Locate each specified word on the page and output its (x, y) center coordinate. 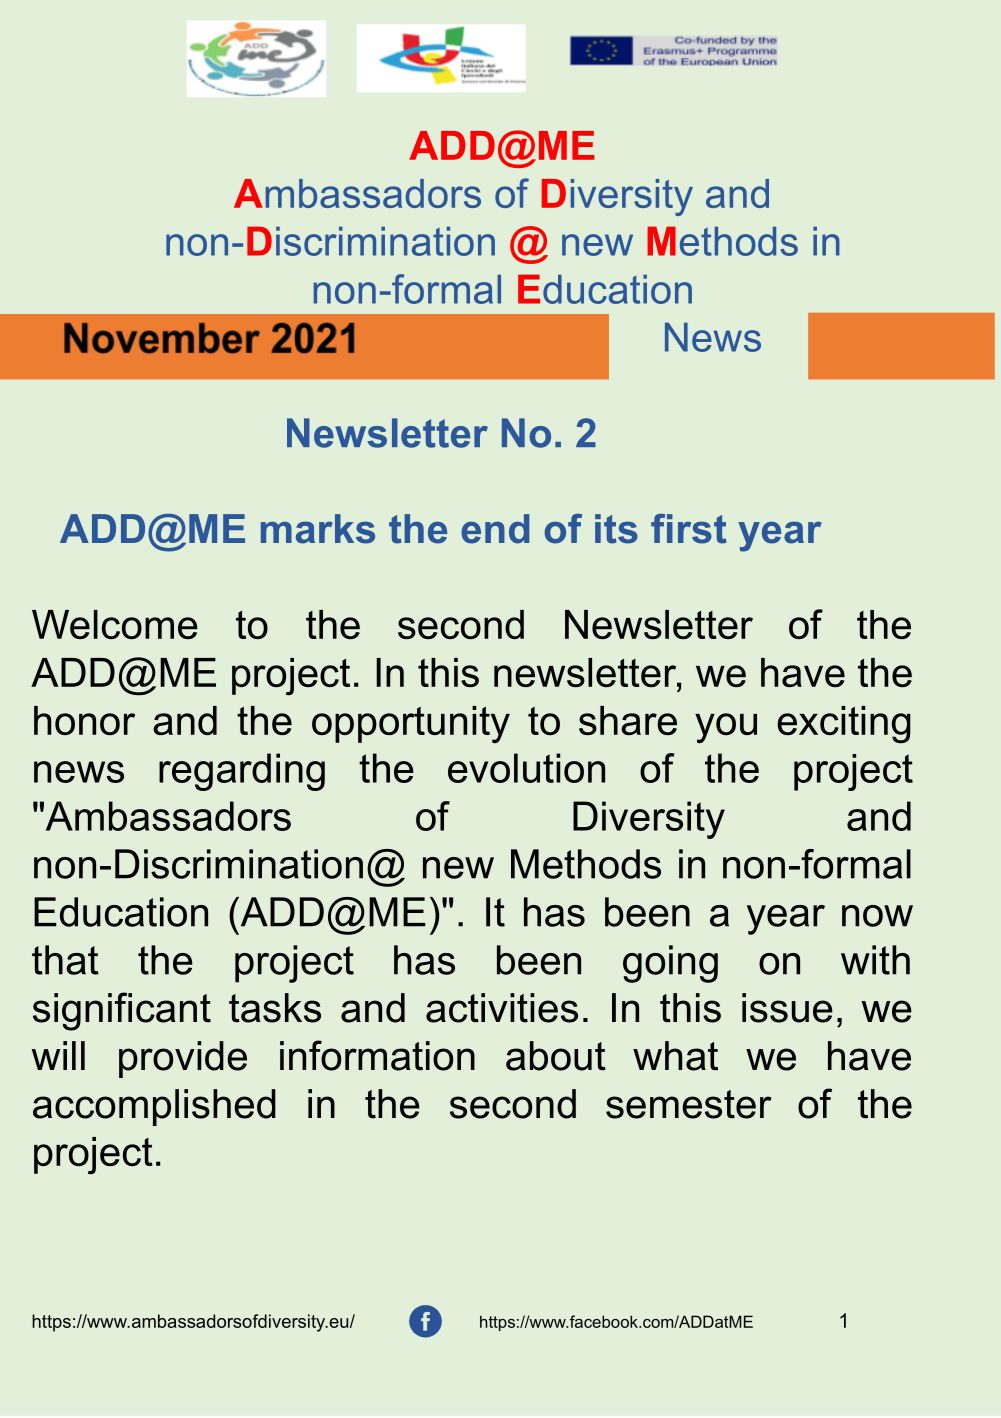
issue (787, 1008)
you (726, 728)
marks (318, 529)
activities (502, 1008)
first (688, 529)
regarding (242, 772)
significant (122, 1011)
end (495, 529)
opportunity (411, 724)
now (877, 916)
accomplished (154, 1107)
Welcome (115, 624)
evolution (526, 768)
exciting (844, 725)
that (65, 960)
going (670, 964)
